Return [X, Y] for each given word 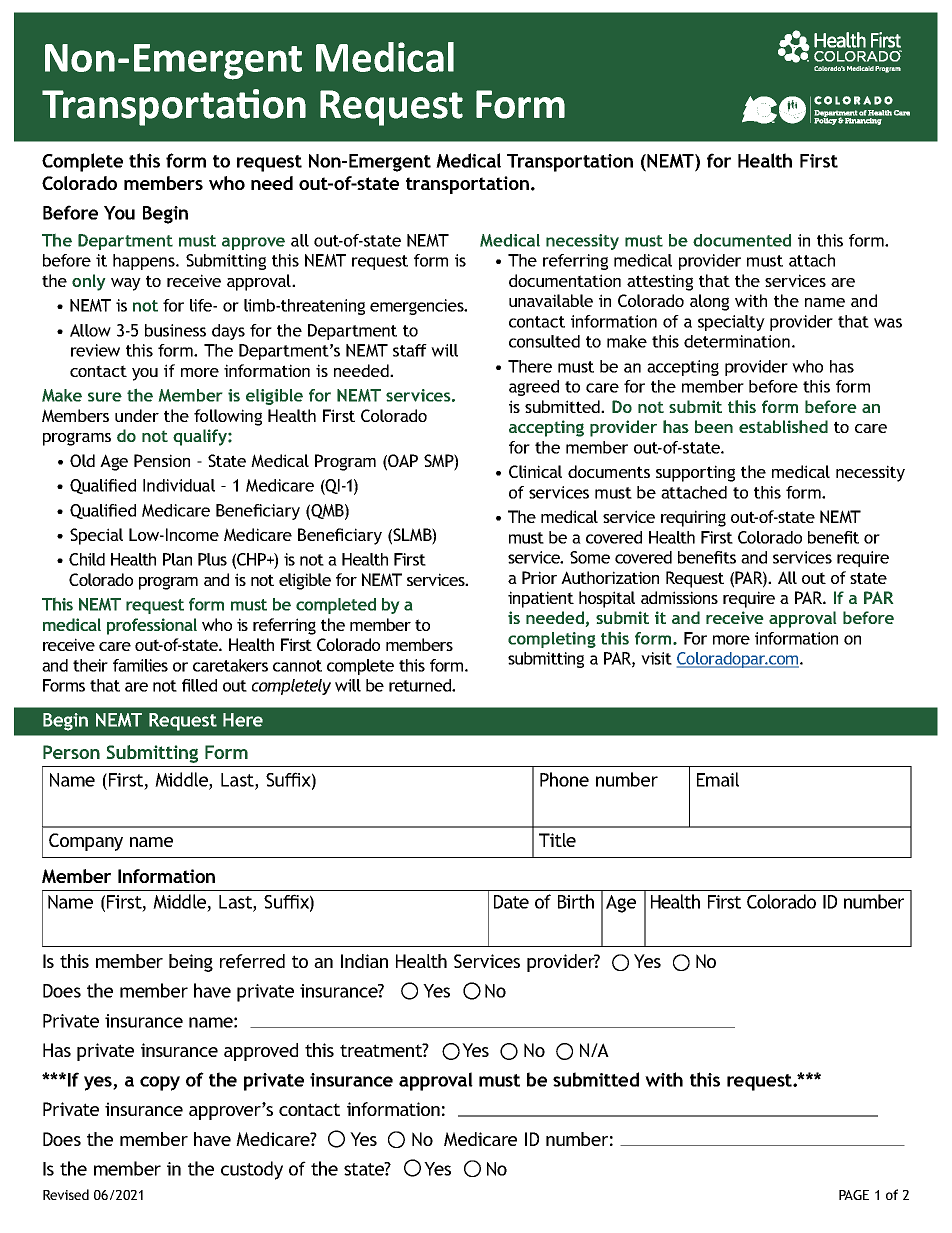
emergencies [418, 307]
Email [718, 779]
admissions [679, 597]
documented [742, 240]
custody [252, 1170]
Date [511, 902]
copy [160, 1083]
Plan [177, 559]
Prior [539, 577]
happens [145, 262]
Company [86, 842]
